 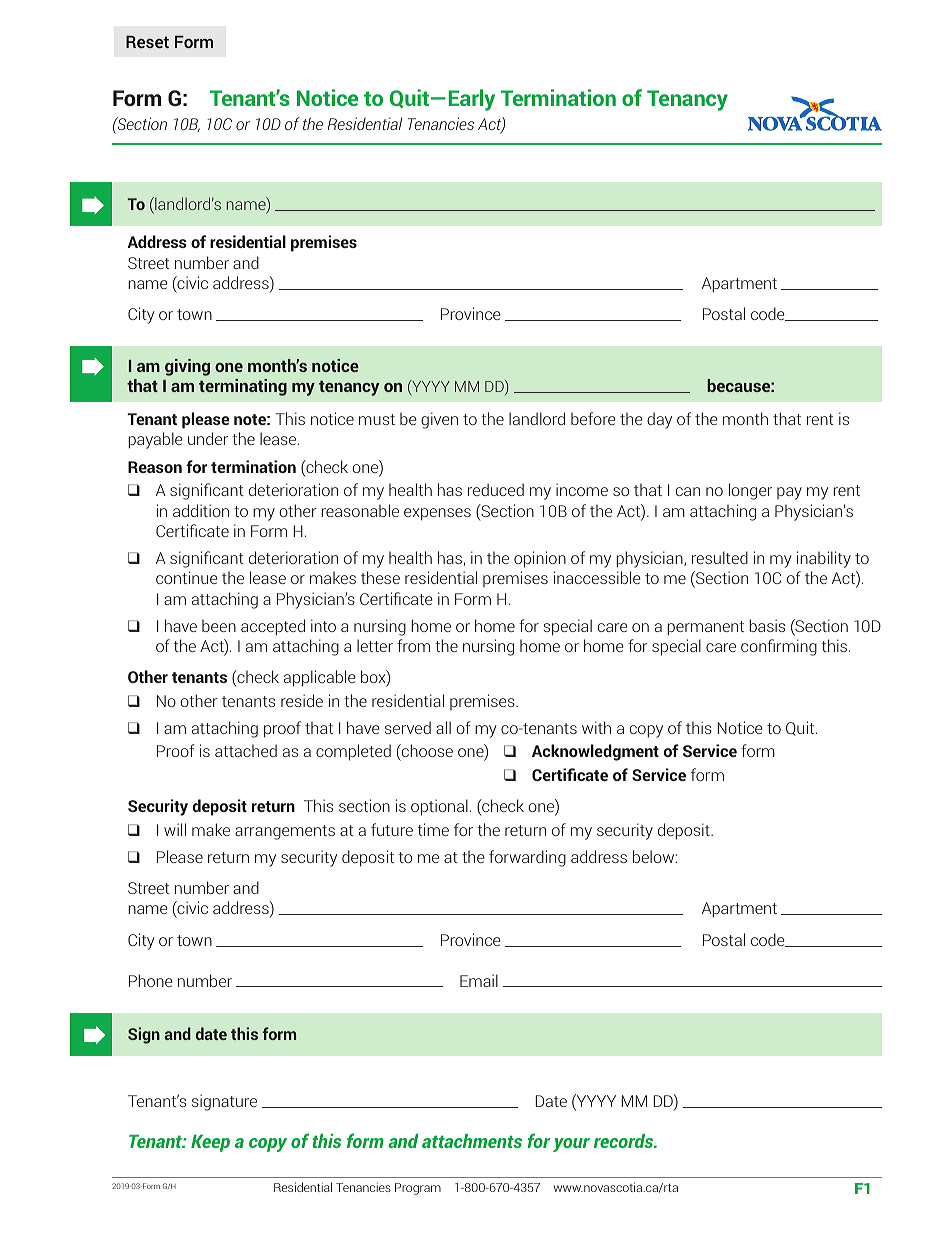 What do you see at coordinates (285, 832) in the image?
I see `arrangements` at bounding box center [285, 832].
